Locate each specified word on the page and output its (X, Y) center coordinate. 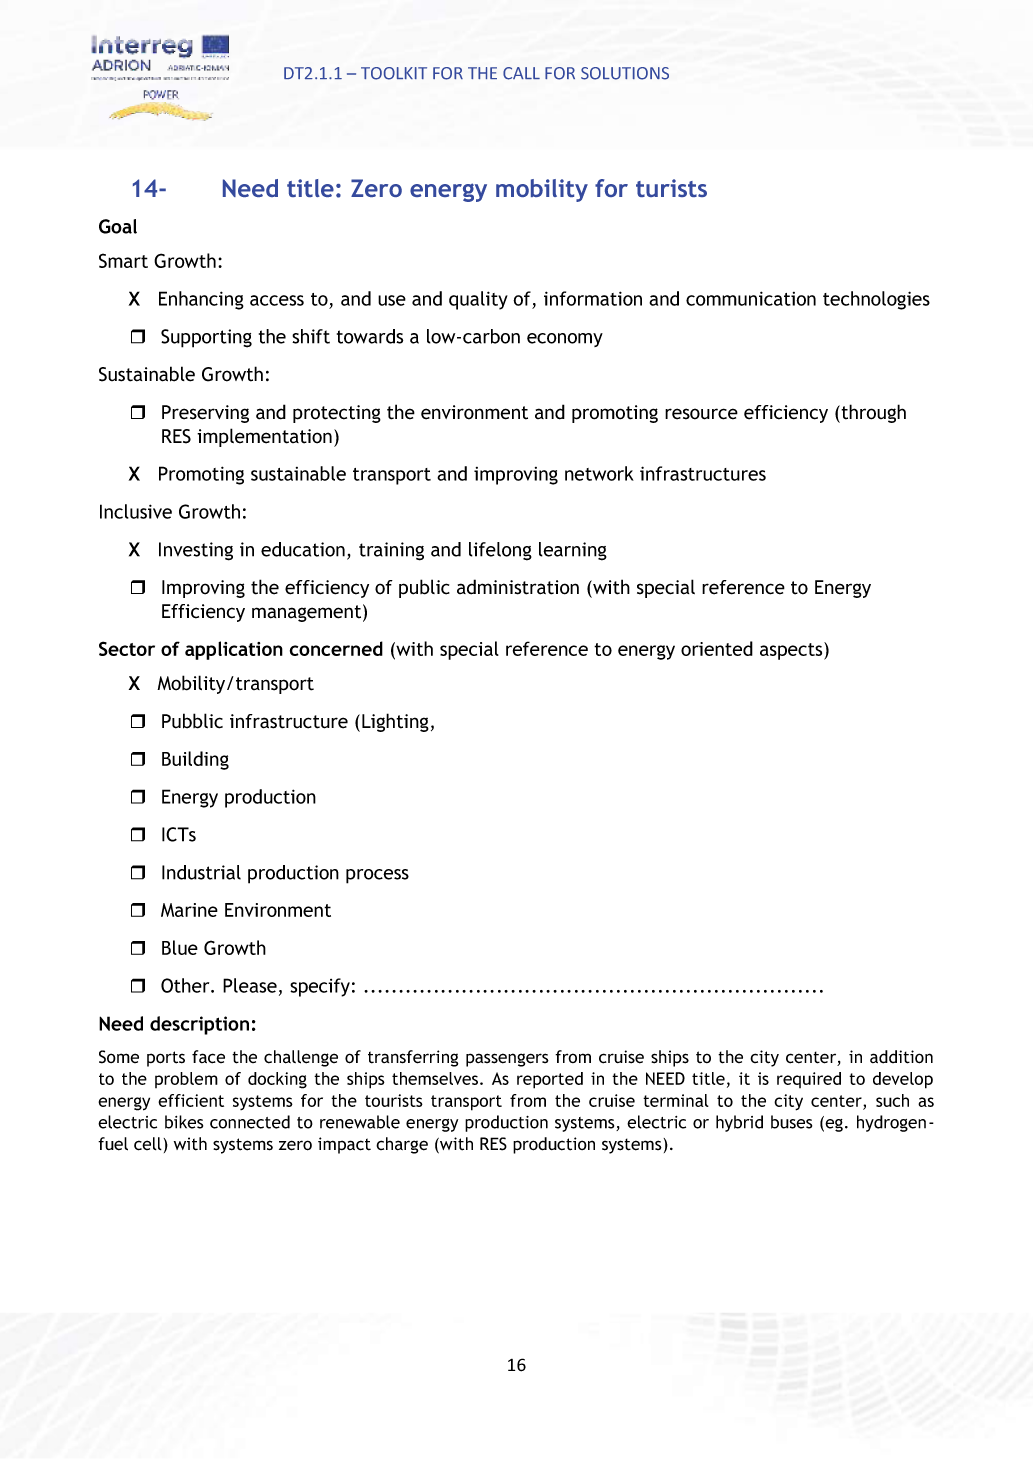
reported (550, 1080)
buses (791, 1122)
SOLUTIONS (625, 73)
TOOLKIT (394, 73)
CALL (521, 73)
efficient (191, 1100)
